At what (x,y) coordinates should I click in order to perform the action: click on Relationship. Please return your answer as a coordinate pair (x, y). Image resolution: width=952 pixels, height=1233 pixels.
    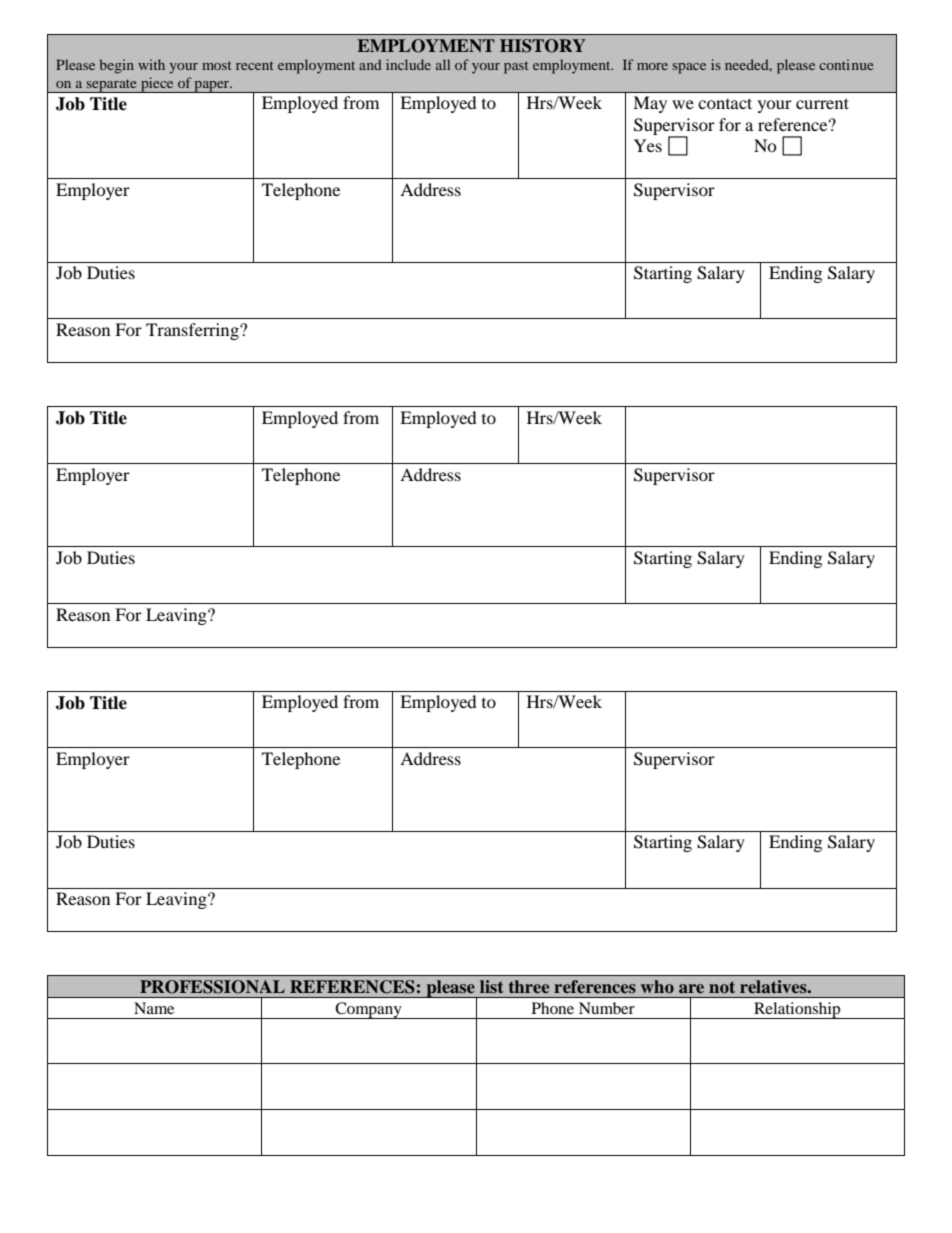
    Looking at the image, I should click on (797, 1010).
